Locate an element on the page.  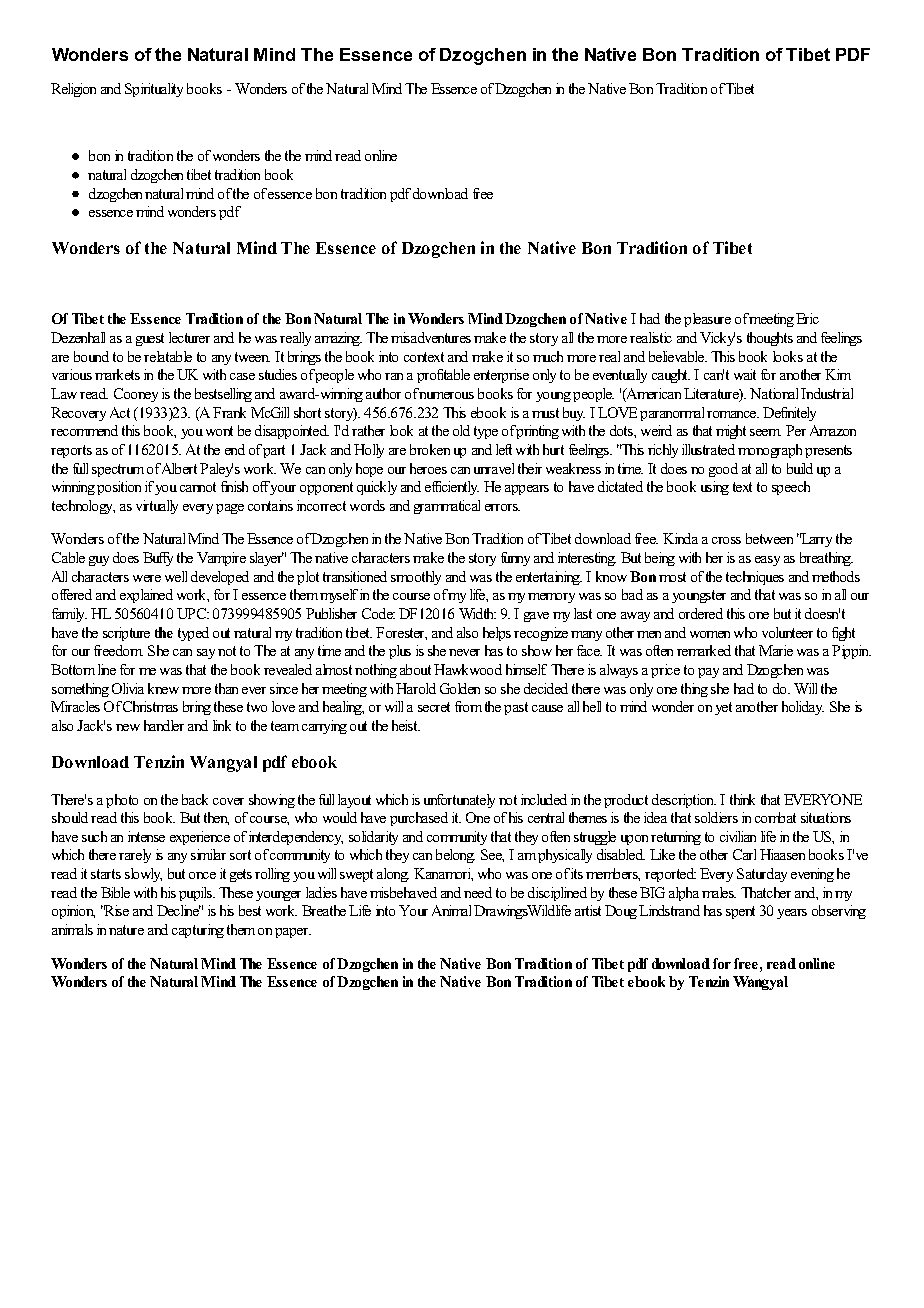
pupils is located at coordinates (197, 894).
